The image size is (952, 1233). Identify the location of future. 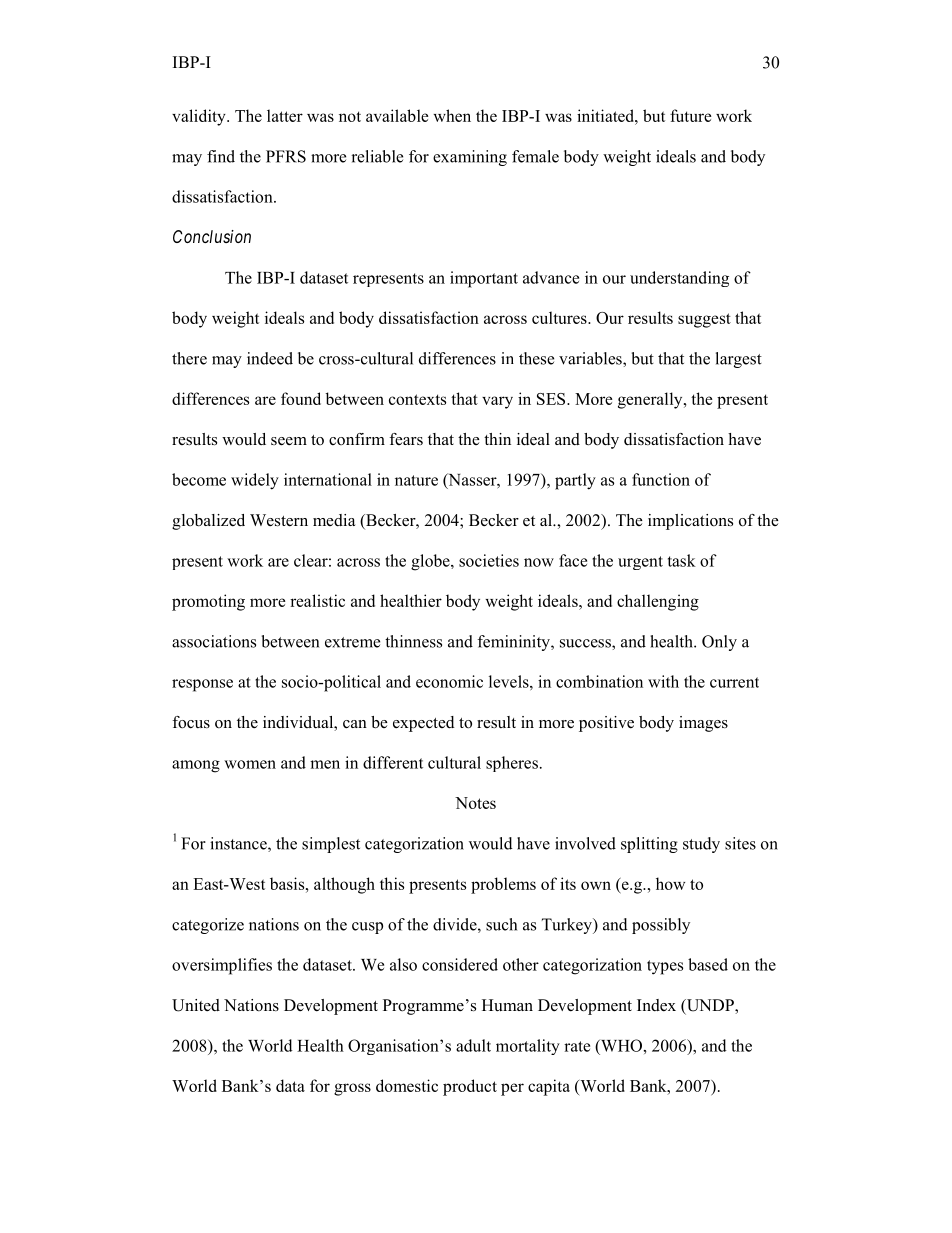
(690, 115).
